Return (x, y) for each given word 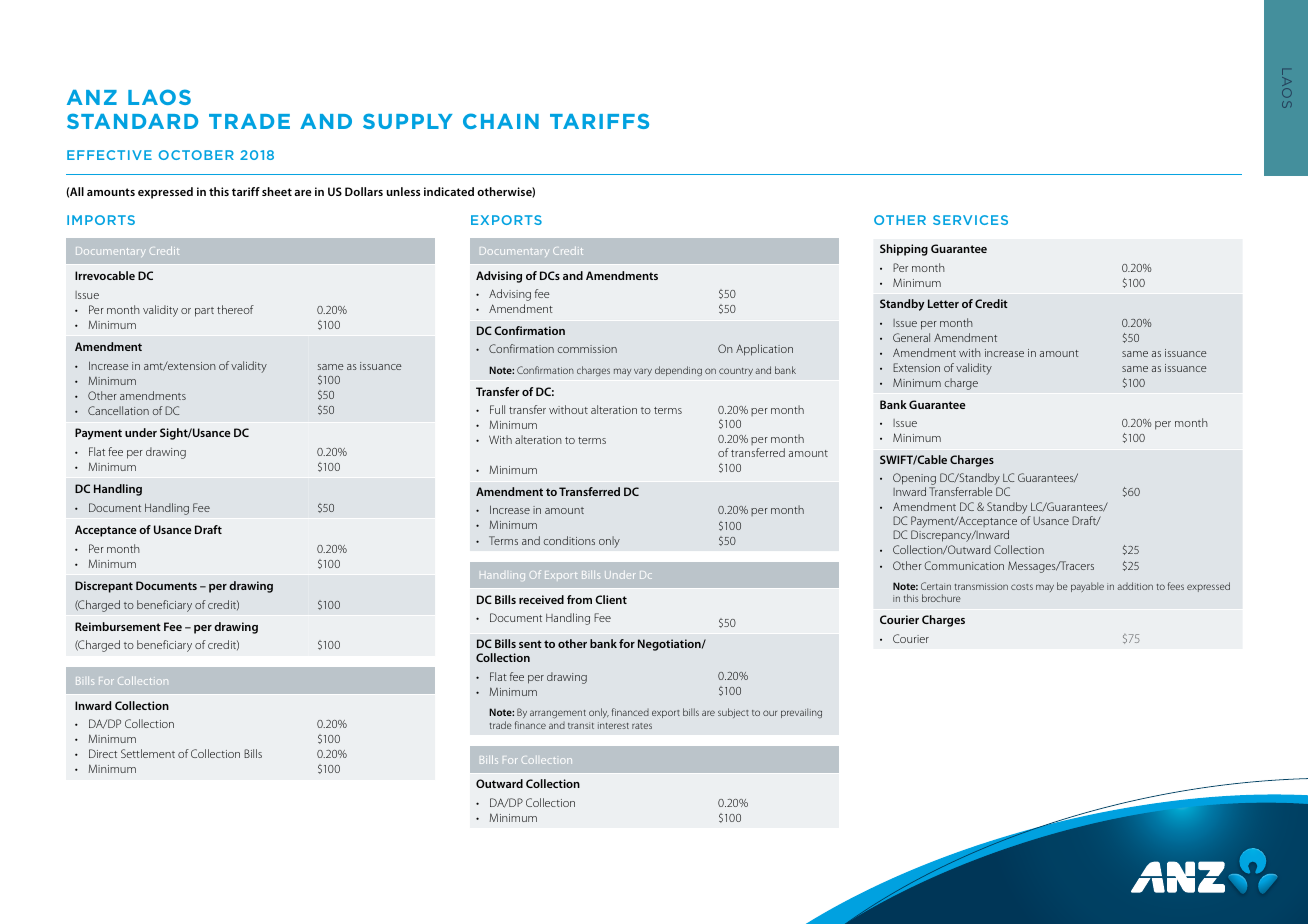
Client (611, 599)
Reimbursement (118, 626)
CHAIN (501, 121)
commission (587, 349)
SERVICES (970, 220)
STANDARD (132, 121)
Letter (943, 303)
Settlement (148, 753)
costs (1022, 587)
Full (497, 409)
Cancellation (118, 410)
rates (642, 726)
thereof (235, 309)
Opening (914, 480)
